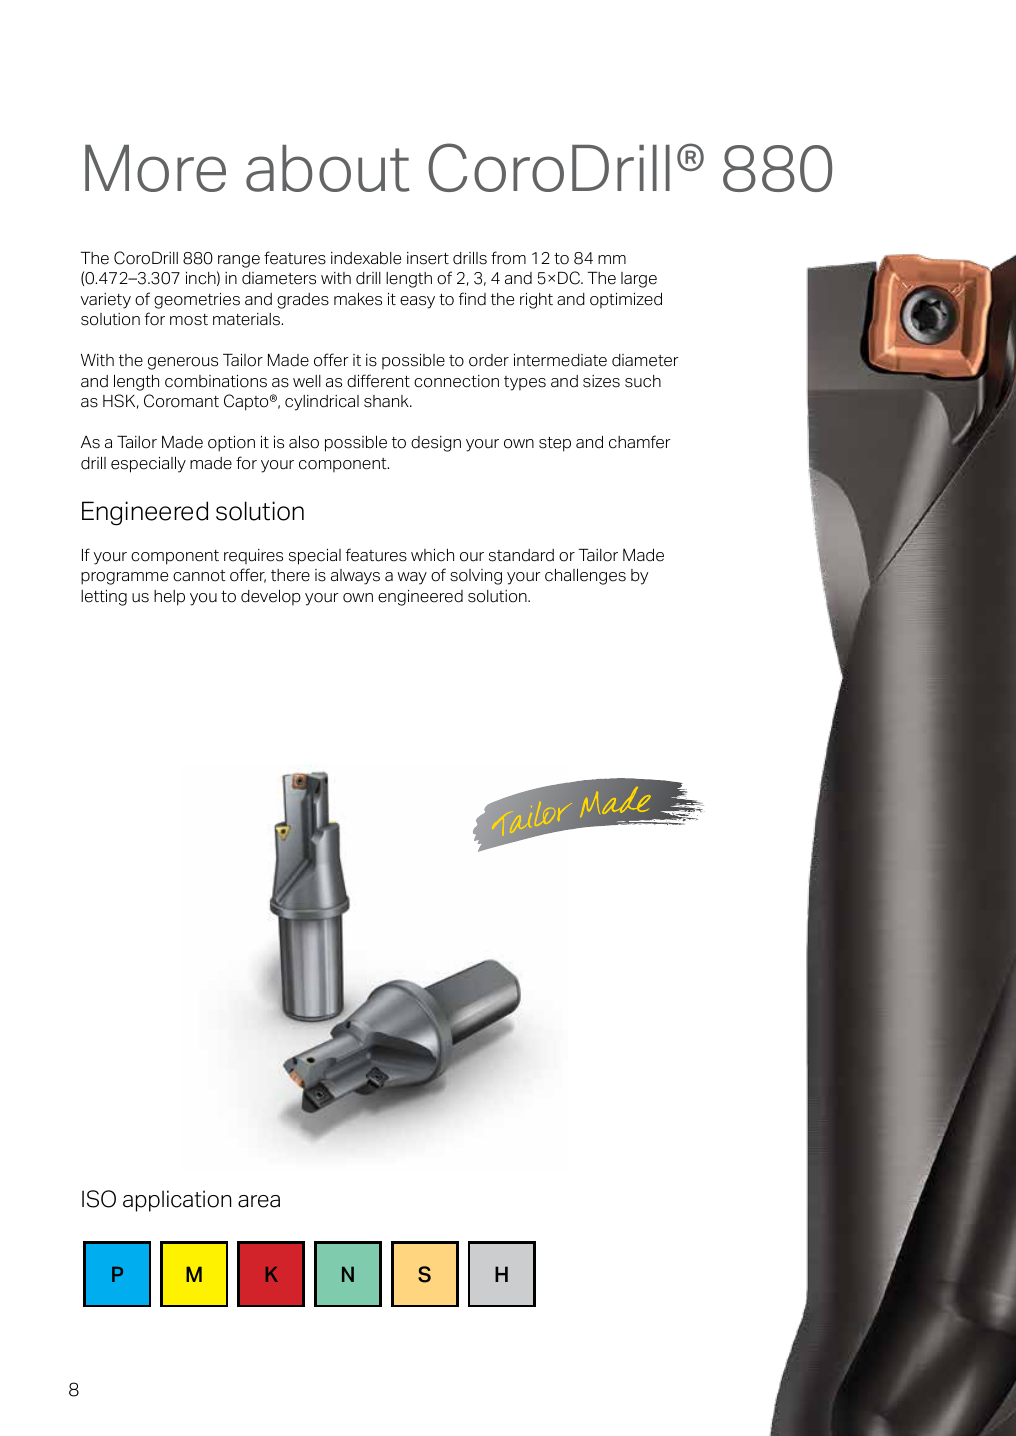 The height and width of the image is (1436, 1016). What do you see at coordinates (328, 168) in the image?
I see `about` at bounding box center [328, 168].
